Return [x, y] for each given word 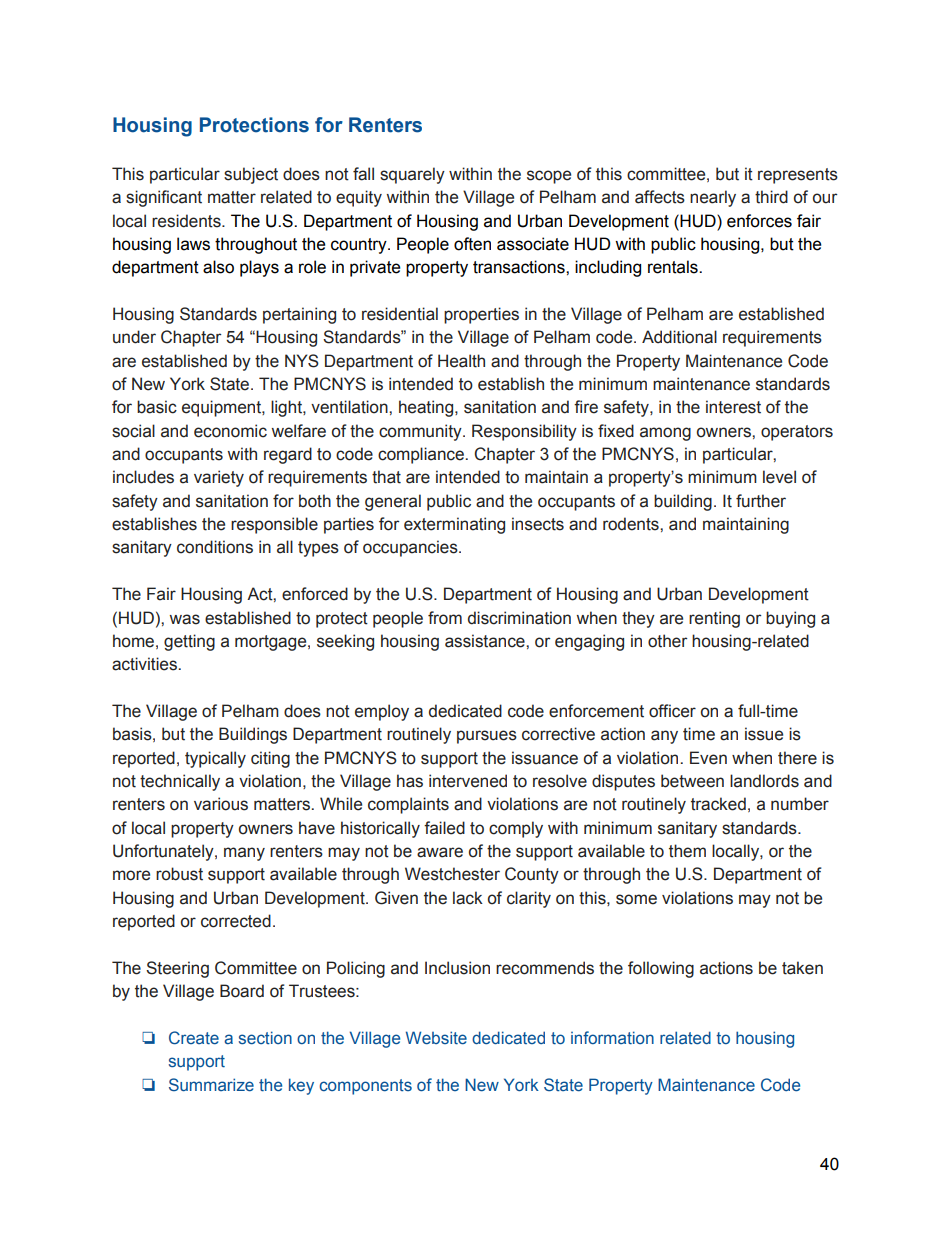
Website [436, 1038]
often [472, 244]
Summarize [211, 1084]
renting [714, 619]
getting [189, 642]
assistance [486, 641]
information [612, 1038]
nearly [713, 198]
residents [187, 221]
